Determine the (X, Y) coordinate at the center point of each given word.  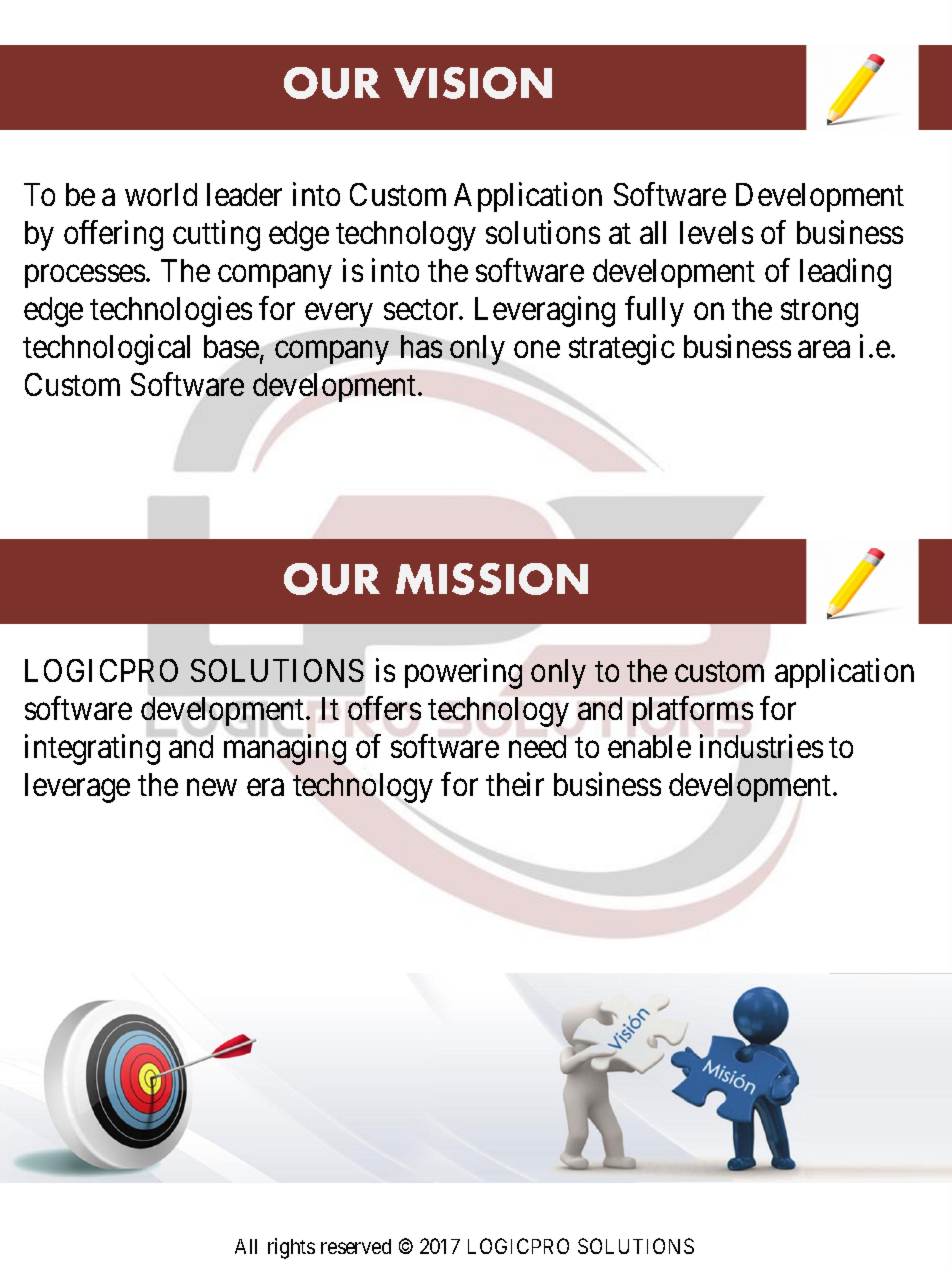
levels (716, 232)
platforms (693, 711)
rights (291, 1248)
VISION (473, 83)
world (161, 194)
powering (463, 673)
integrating (92, 750)
